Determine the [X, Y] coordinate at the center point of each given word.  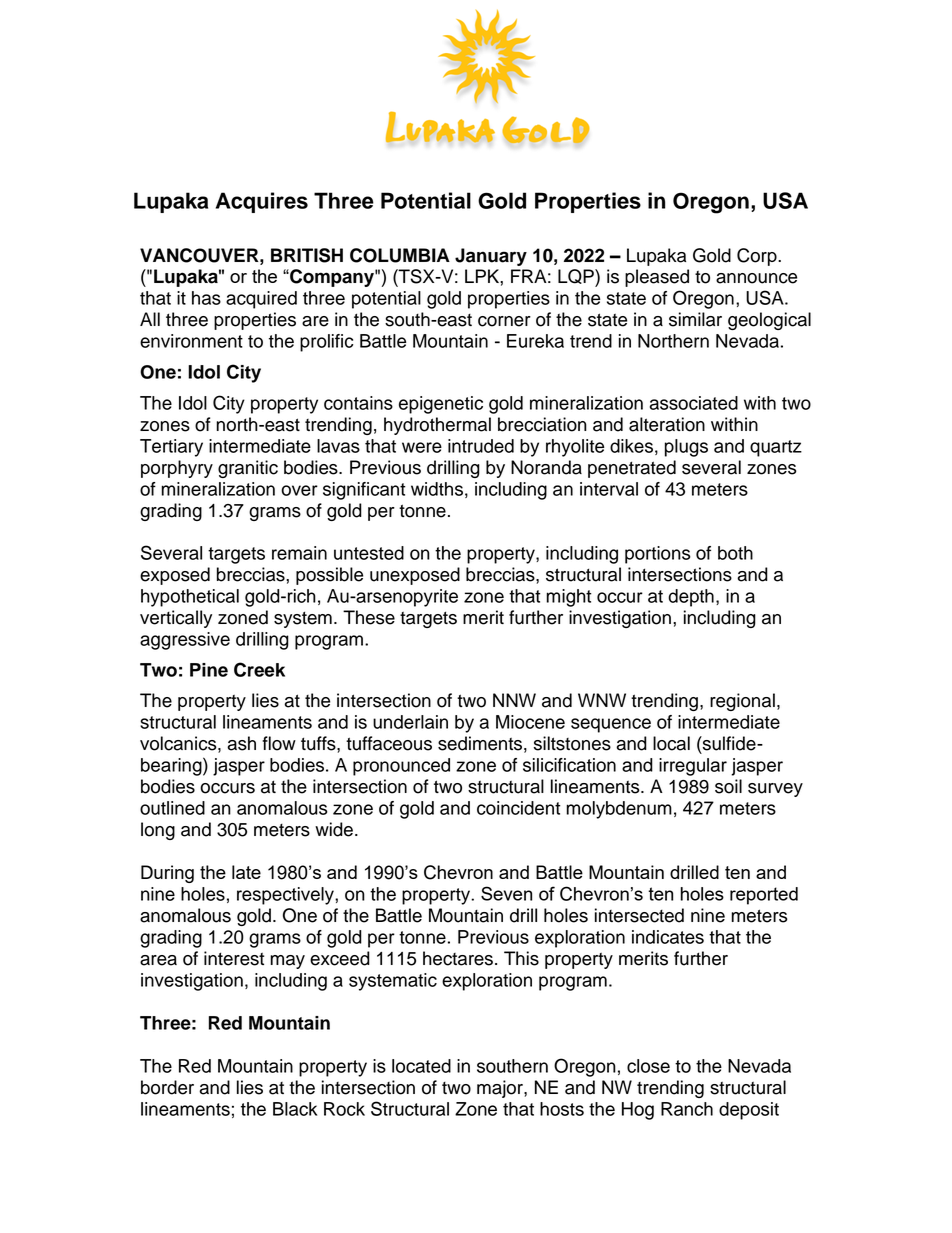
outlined [172, 808]
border [167, 1087]
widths [437, 489]
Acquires [262, 202]
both [735, 553]
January [491, 257]
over [299, 490]
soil [728, 786]
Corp [758, 257]
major [501, 1089]
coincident [518, 808]
